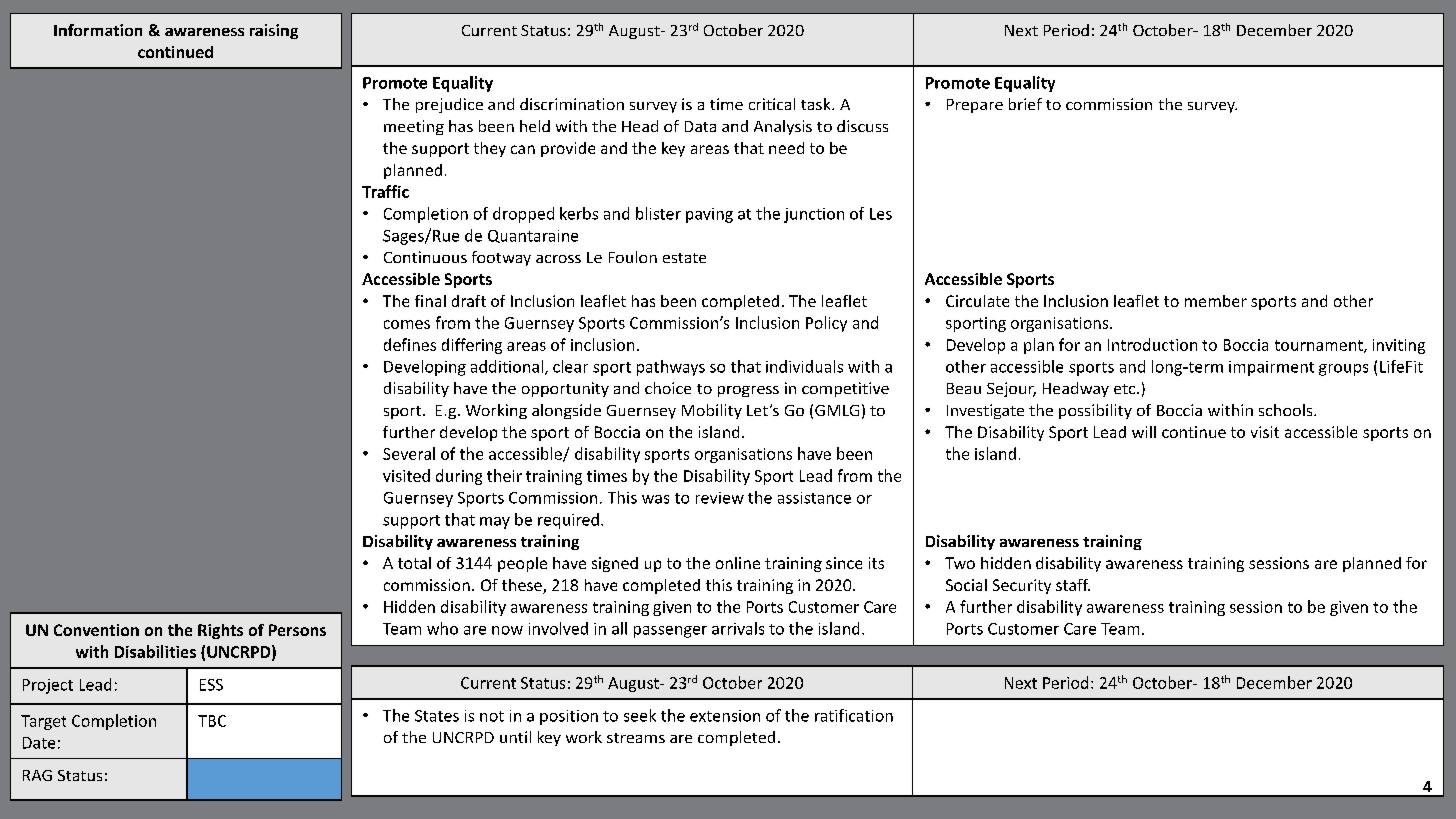 The height and width of the image is (819, 1456). I want to click on Traffic, so click(385, 191).
